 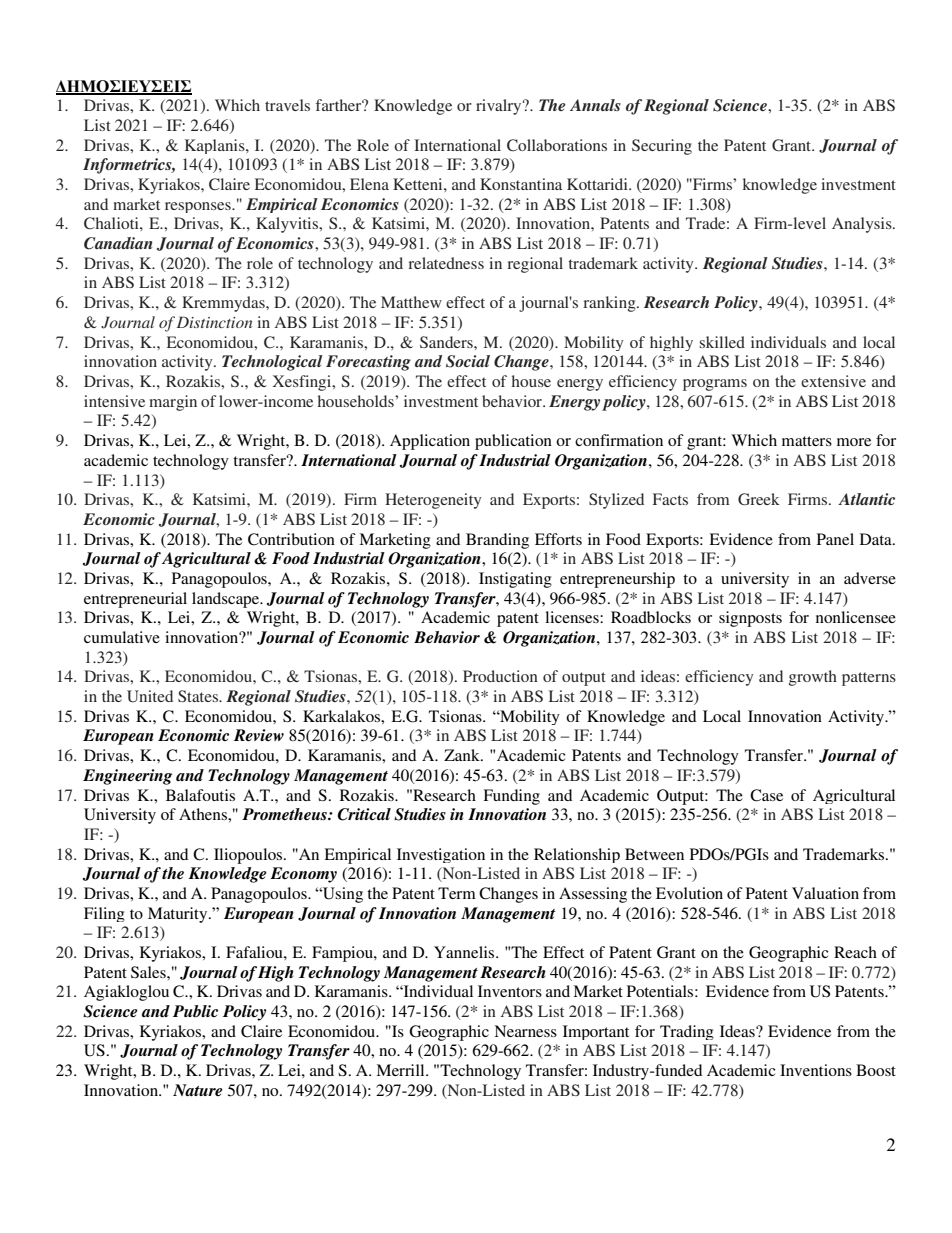 I want to click on travels, so click(x=287, y=105).
